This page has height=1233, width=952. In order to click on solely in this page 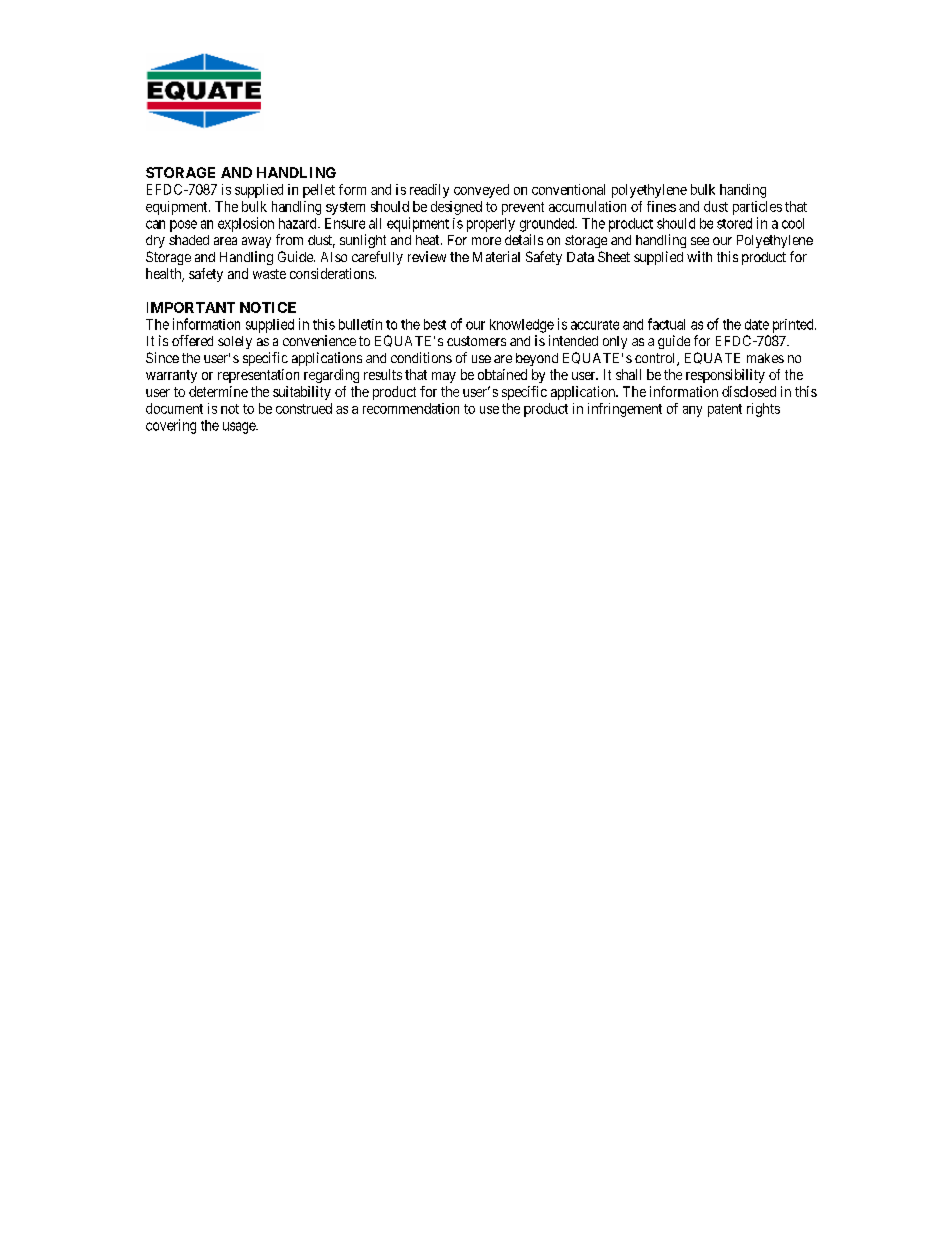, I will do `click(235, 342)`.
